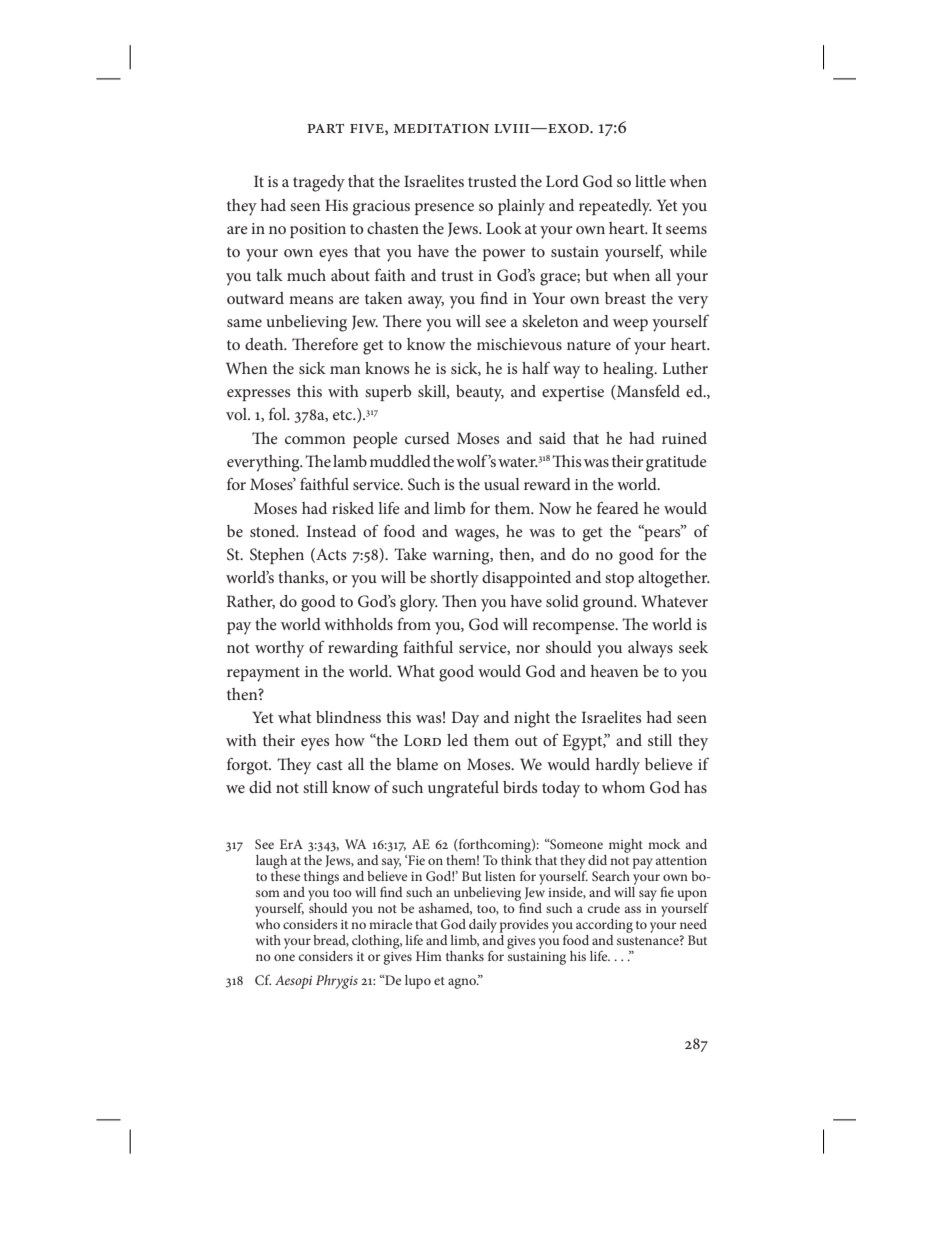 This screenshot has width=952, height=1233. I want to click on tragedy, so click(319, 183).
